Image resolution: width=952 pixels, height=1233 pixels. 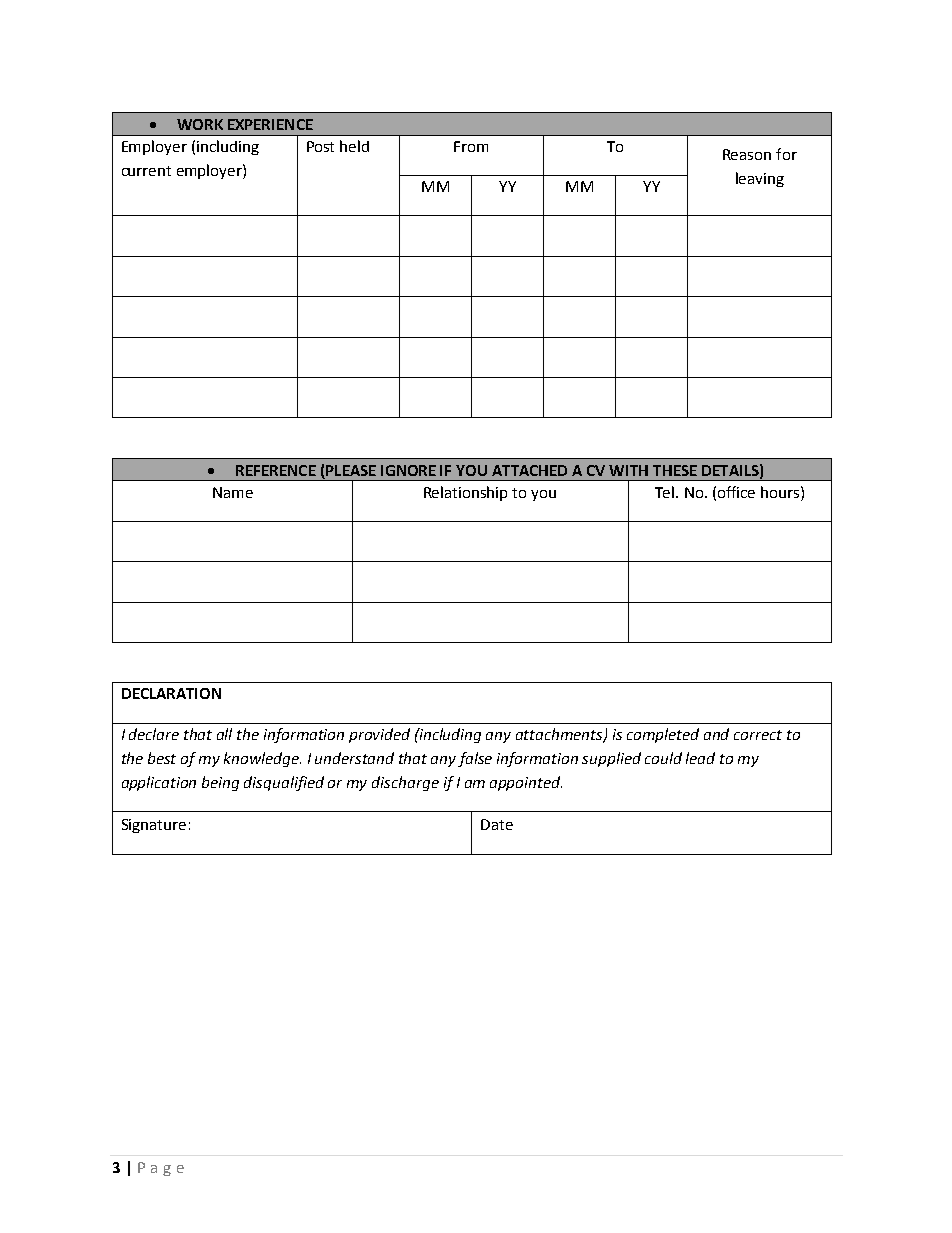 I want to click on From, so click(x=471, y=146).
